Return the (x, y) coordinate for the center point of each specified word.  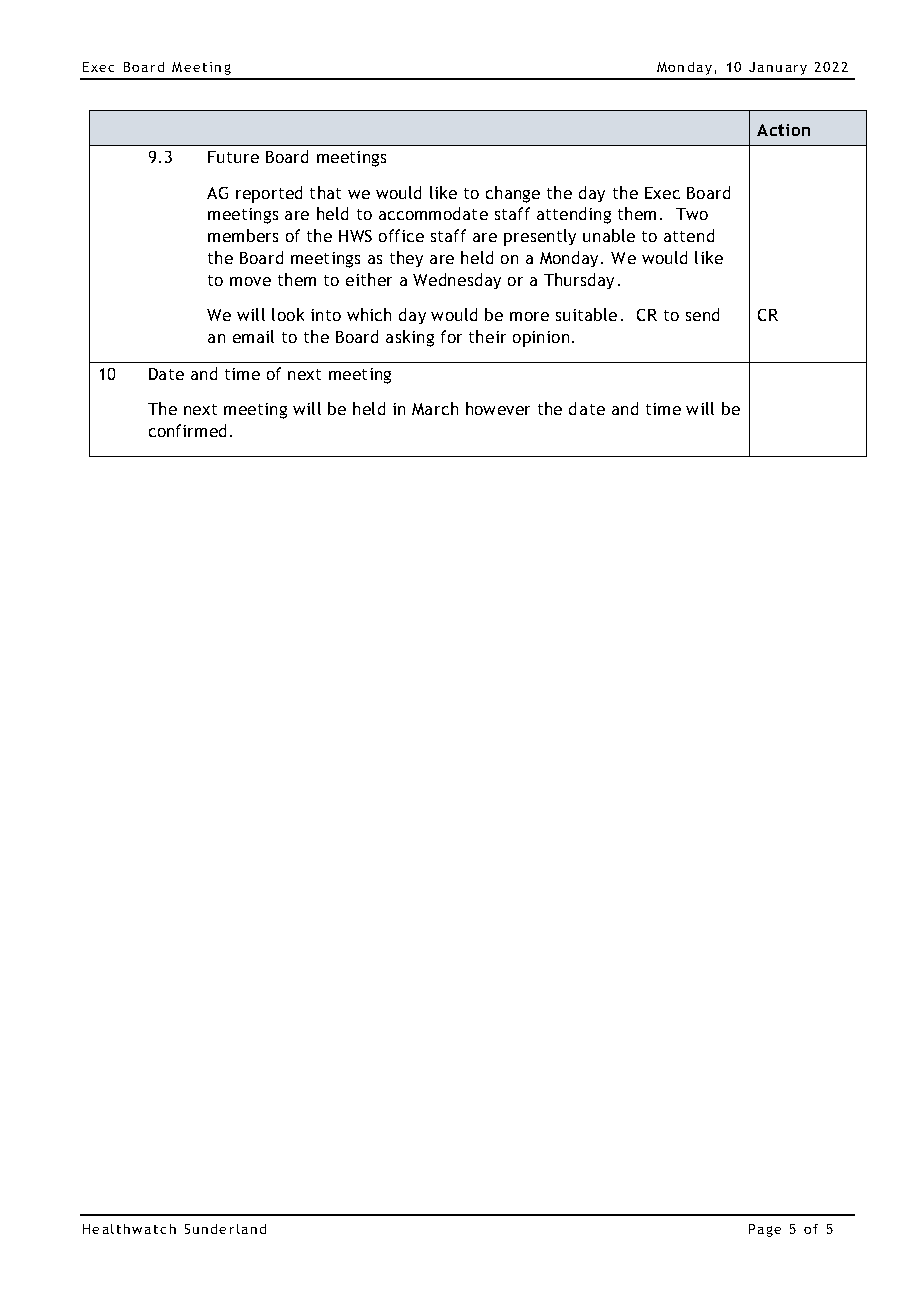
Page (765, 1230)
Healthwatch (129, 1229)
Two (692, 214)
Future (233, 157)
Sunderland (225, 1229)
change (513, 194)
